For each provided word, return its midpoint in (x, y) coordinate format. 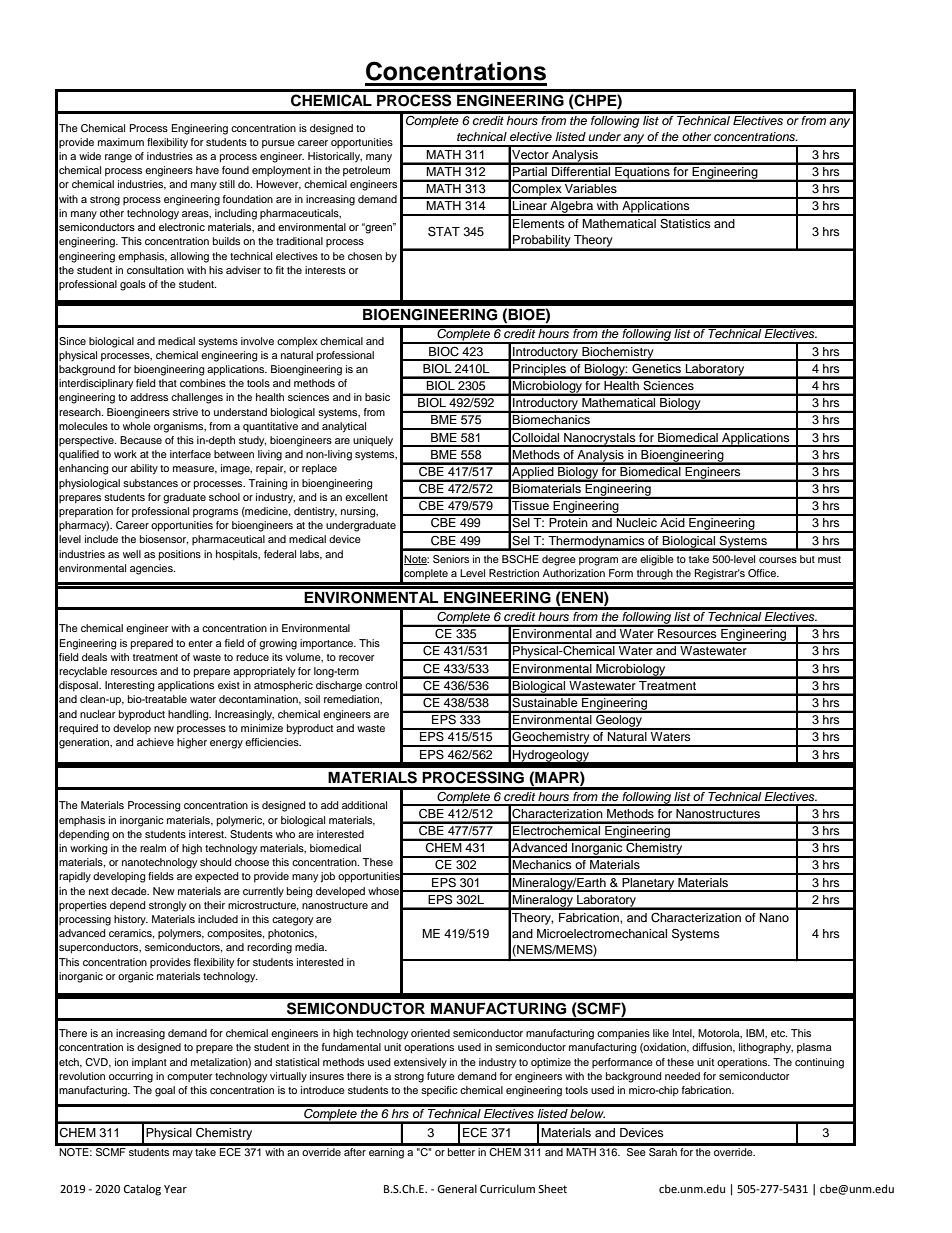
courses (778, 560)
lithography (766, 1048)
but (807, 559)
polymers (181, 934)
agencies (152, 569)
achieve (155, 742)
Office (763, 573)
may (183, 1154)
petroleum (366, 171)
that (168, 383)
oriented (430, 1033)
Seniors (451, 559)
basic (377, 397)
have (207, 170)
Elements (539, 223)
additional (364, 805)
